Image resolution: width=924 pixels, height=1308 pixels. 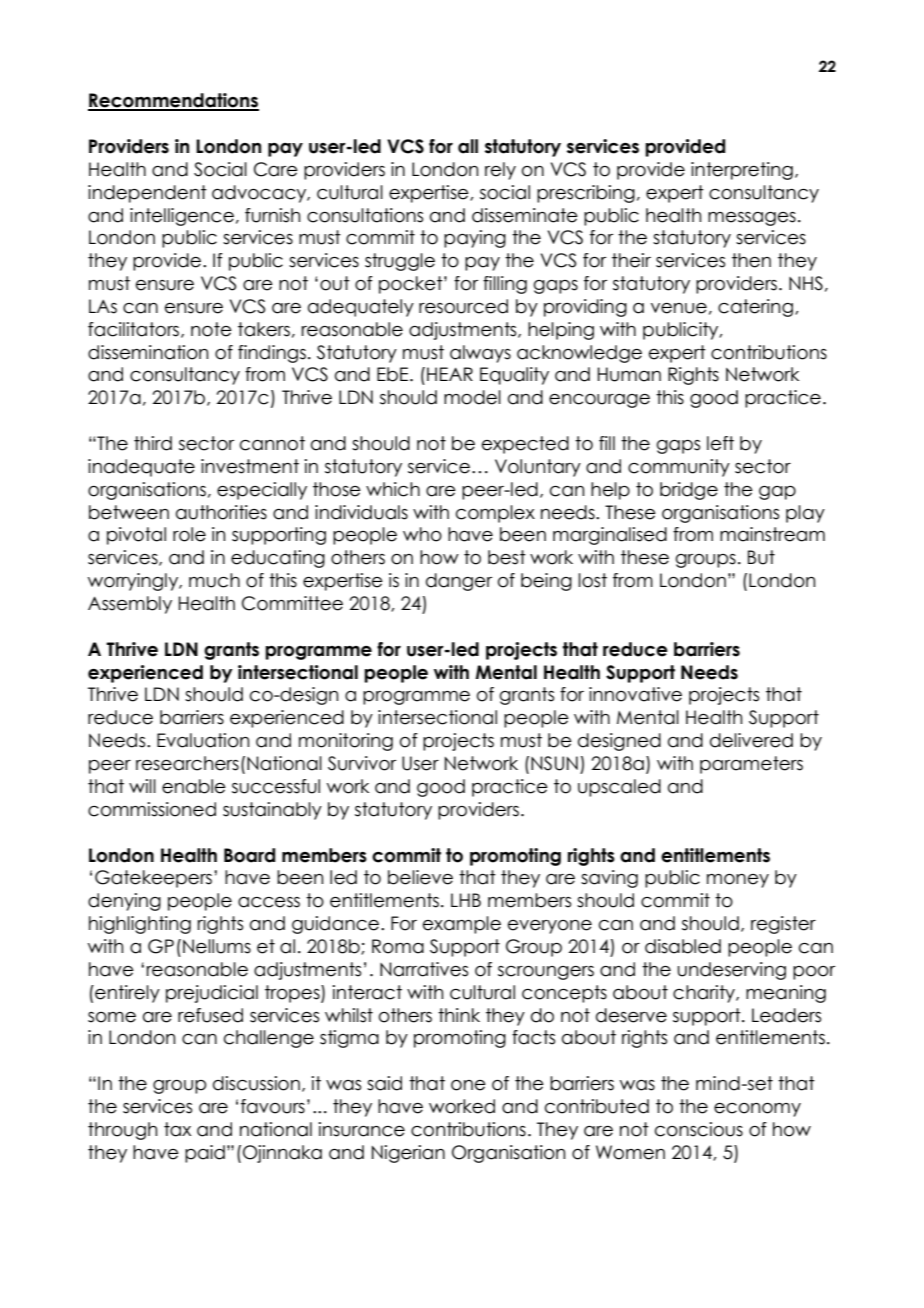 What do you see at coordinates (153, 443) in the screenshot?
I see `third` at bounding box center [153, 443].
